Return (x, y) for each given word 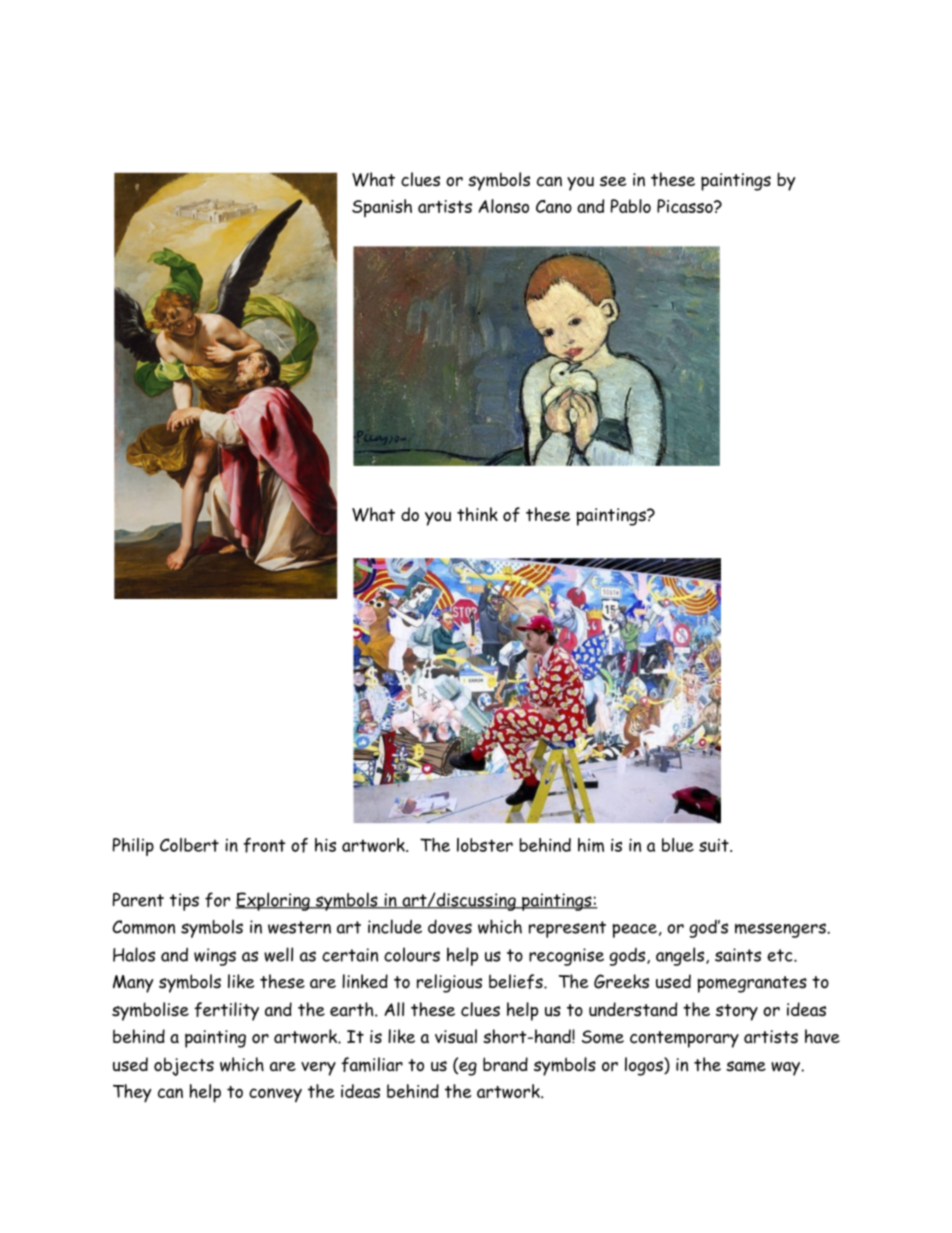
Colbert (189, 845)
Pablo (631, 206)
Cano (554, 206)
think (477, 514)
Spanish (382, 208)
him (591, 845)
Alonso (503, 206)
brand (505, 1064)
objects (184, 1067)
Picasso (686, 206)
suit (715, 845)
